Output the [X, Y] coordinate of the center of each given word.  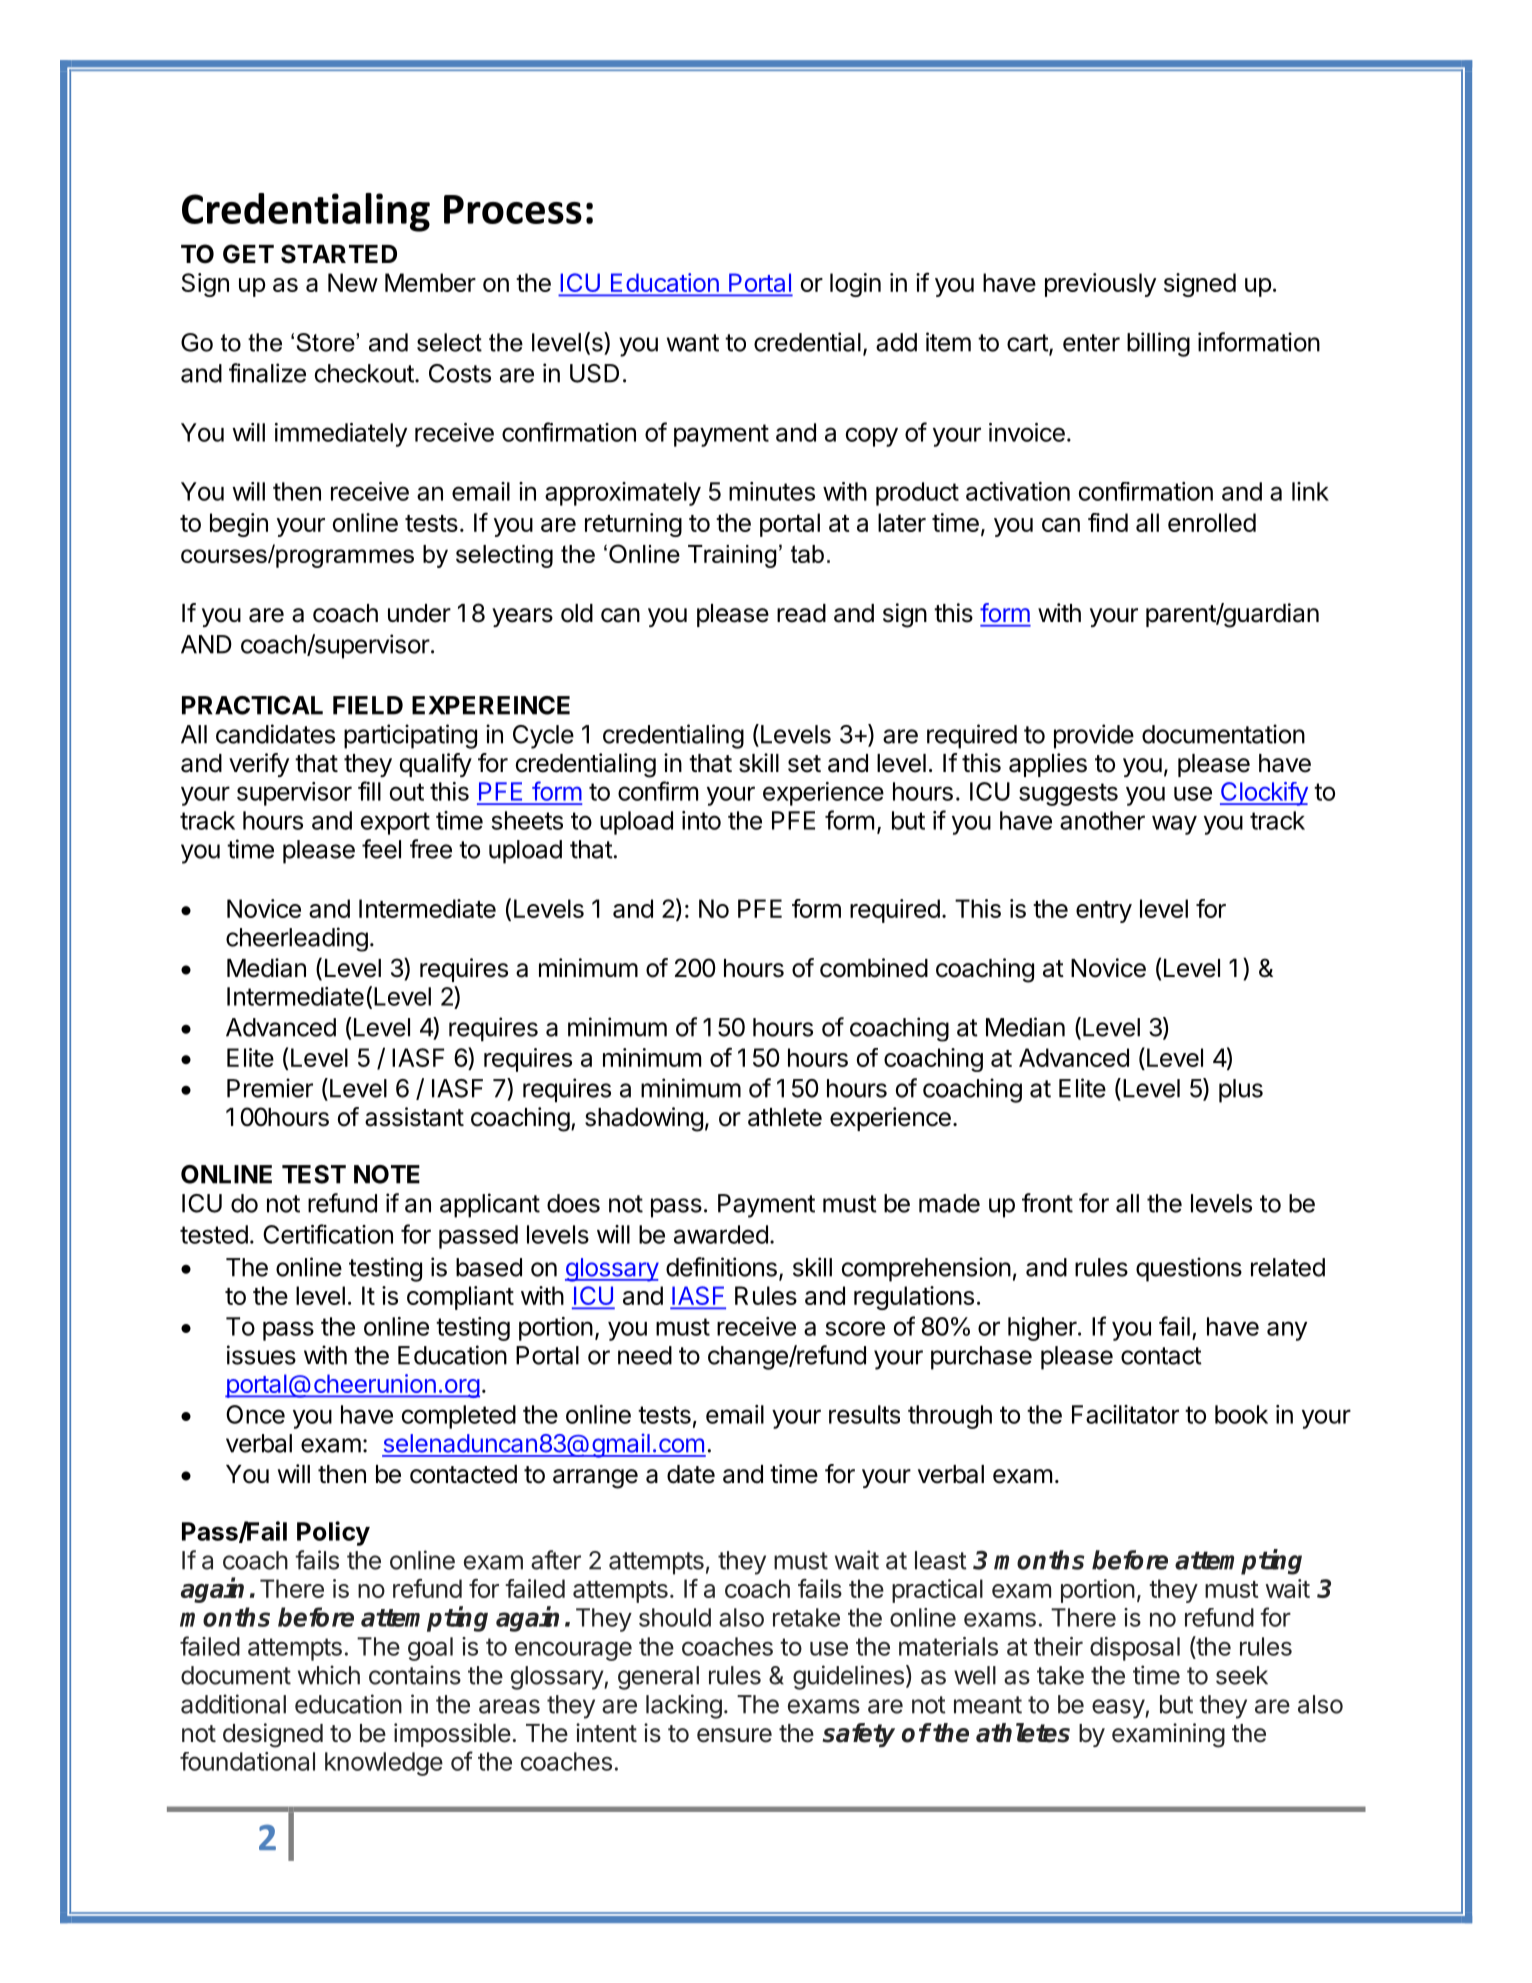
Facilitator [1125, 1414]
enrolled [1212, 522]
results [864, 1414]
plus [1241, 1091]
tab [807, 554]
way [1174, 825]
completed [459, 1417]
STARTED [339, 254]
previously [1100, 285]
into [701, 820]
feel [381, 849]
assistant [414, 1117]
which [329, 1675]
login [855, 285]
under [419, 613]
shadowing [644, 1119]
